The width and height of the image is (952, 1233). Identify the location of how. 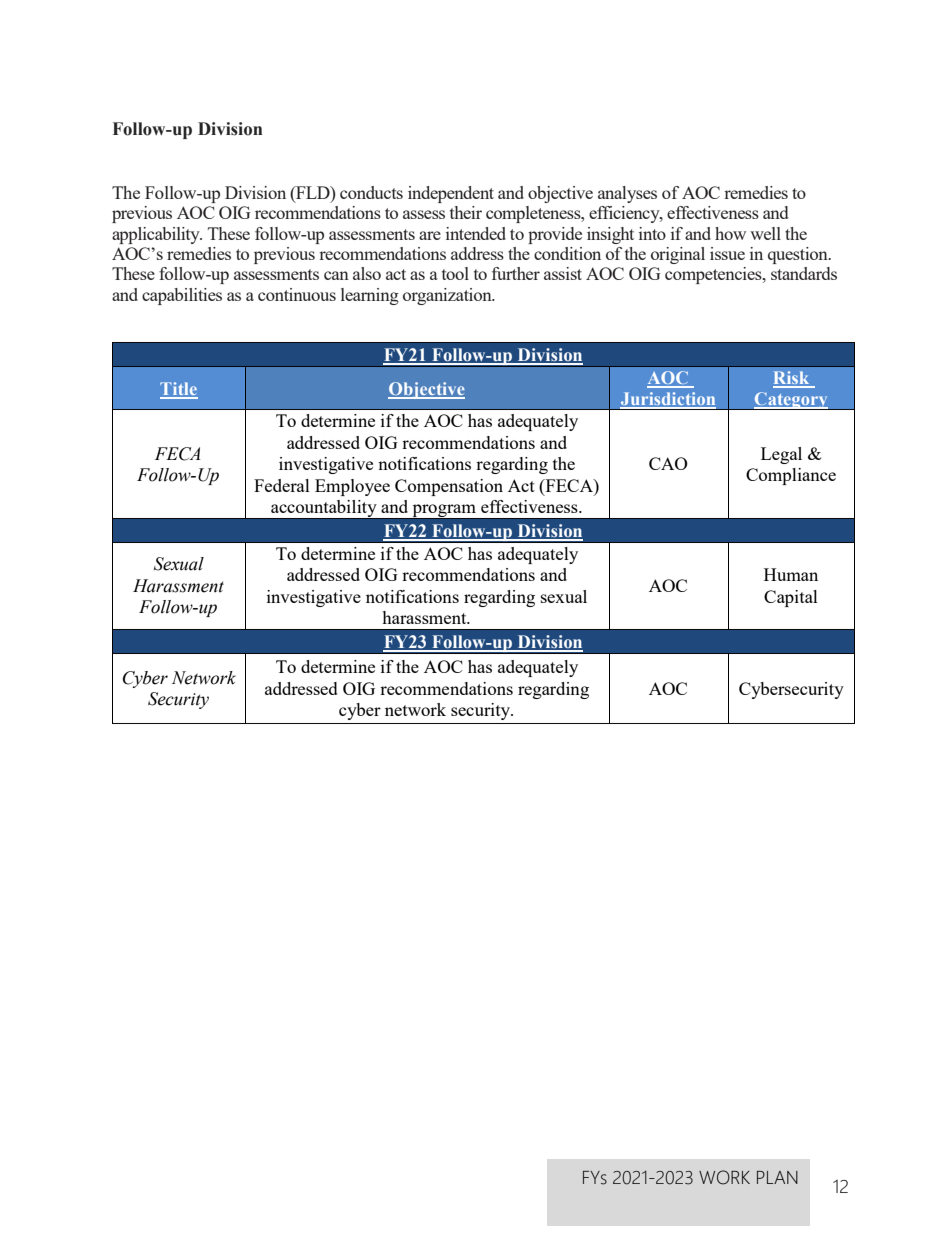
(730, 233).
